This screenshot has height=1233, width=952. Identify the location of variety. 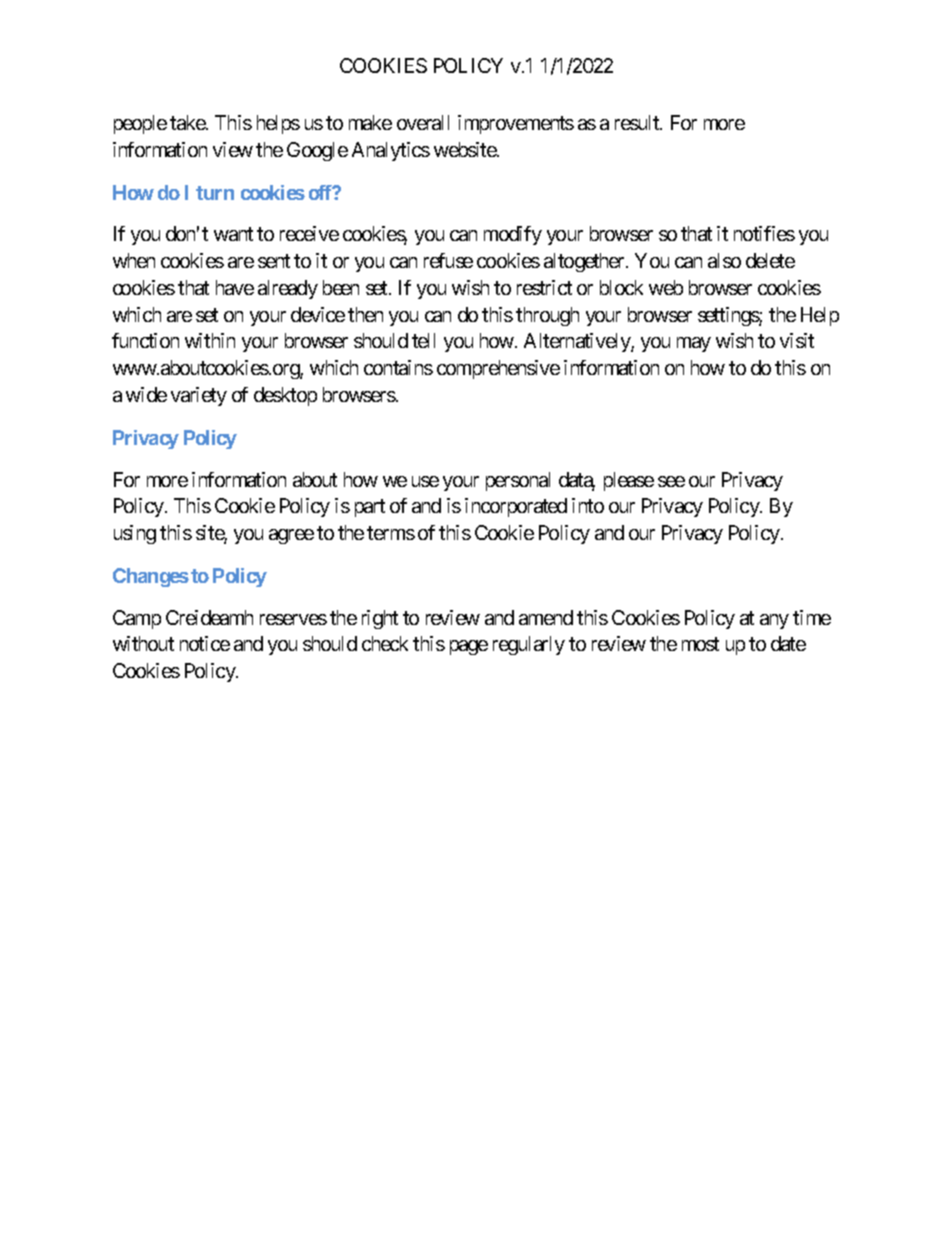
(199, 396).
